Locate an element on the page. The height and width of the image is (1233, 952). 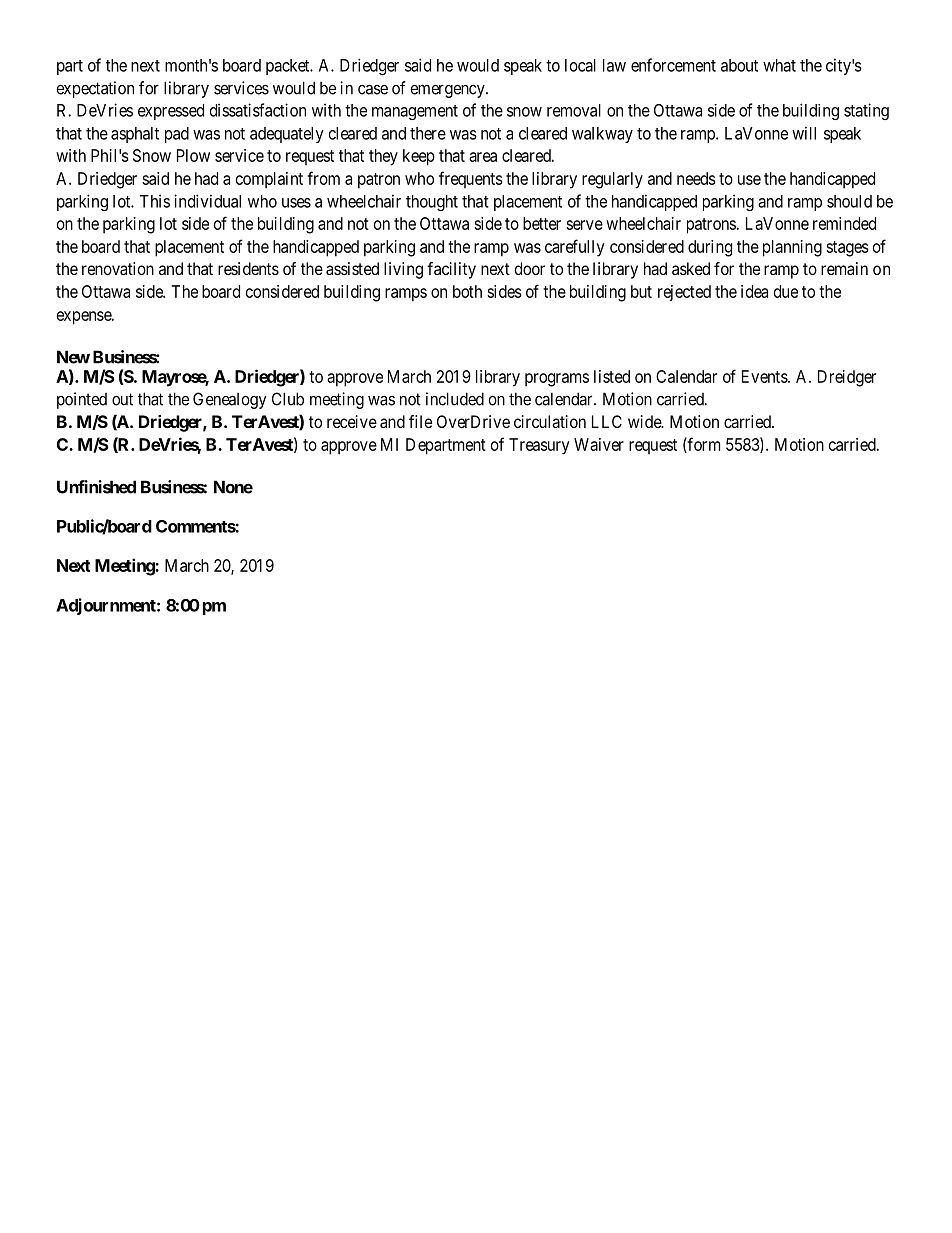
Unfinished is located at coordinates (96, 487).
